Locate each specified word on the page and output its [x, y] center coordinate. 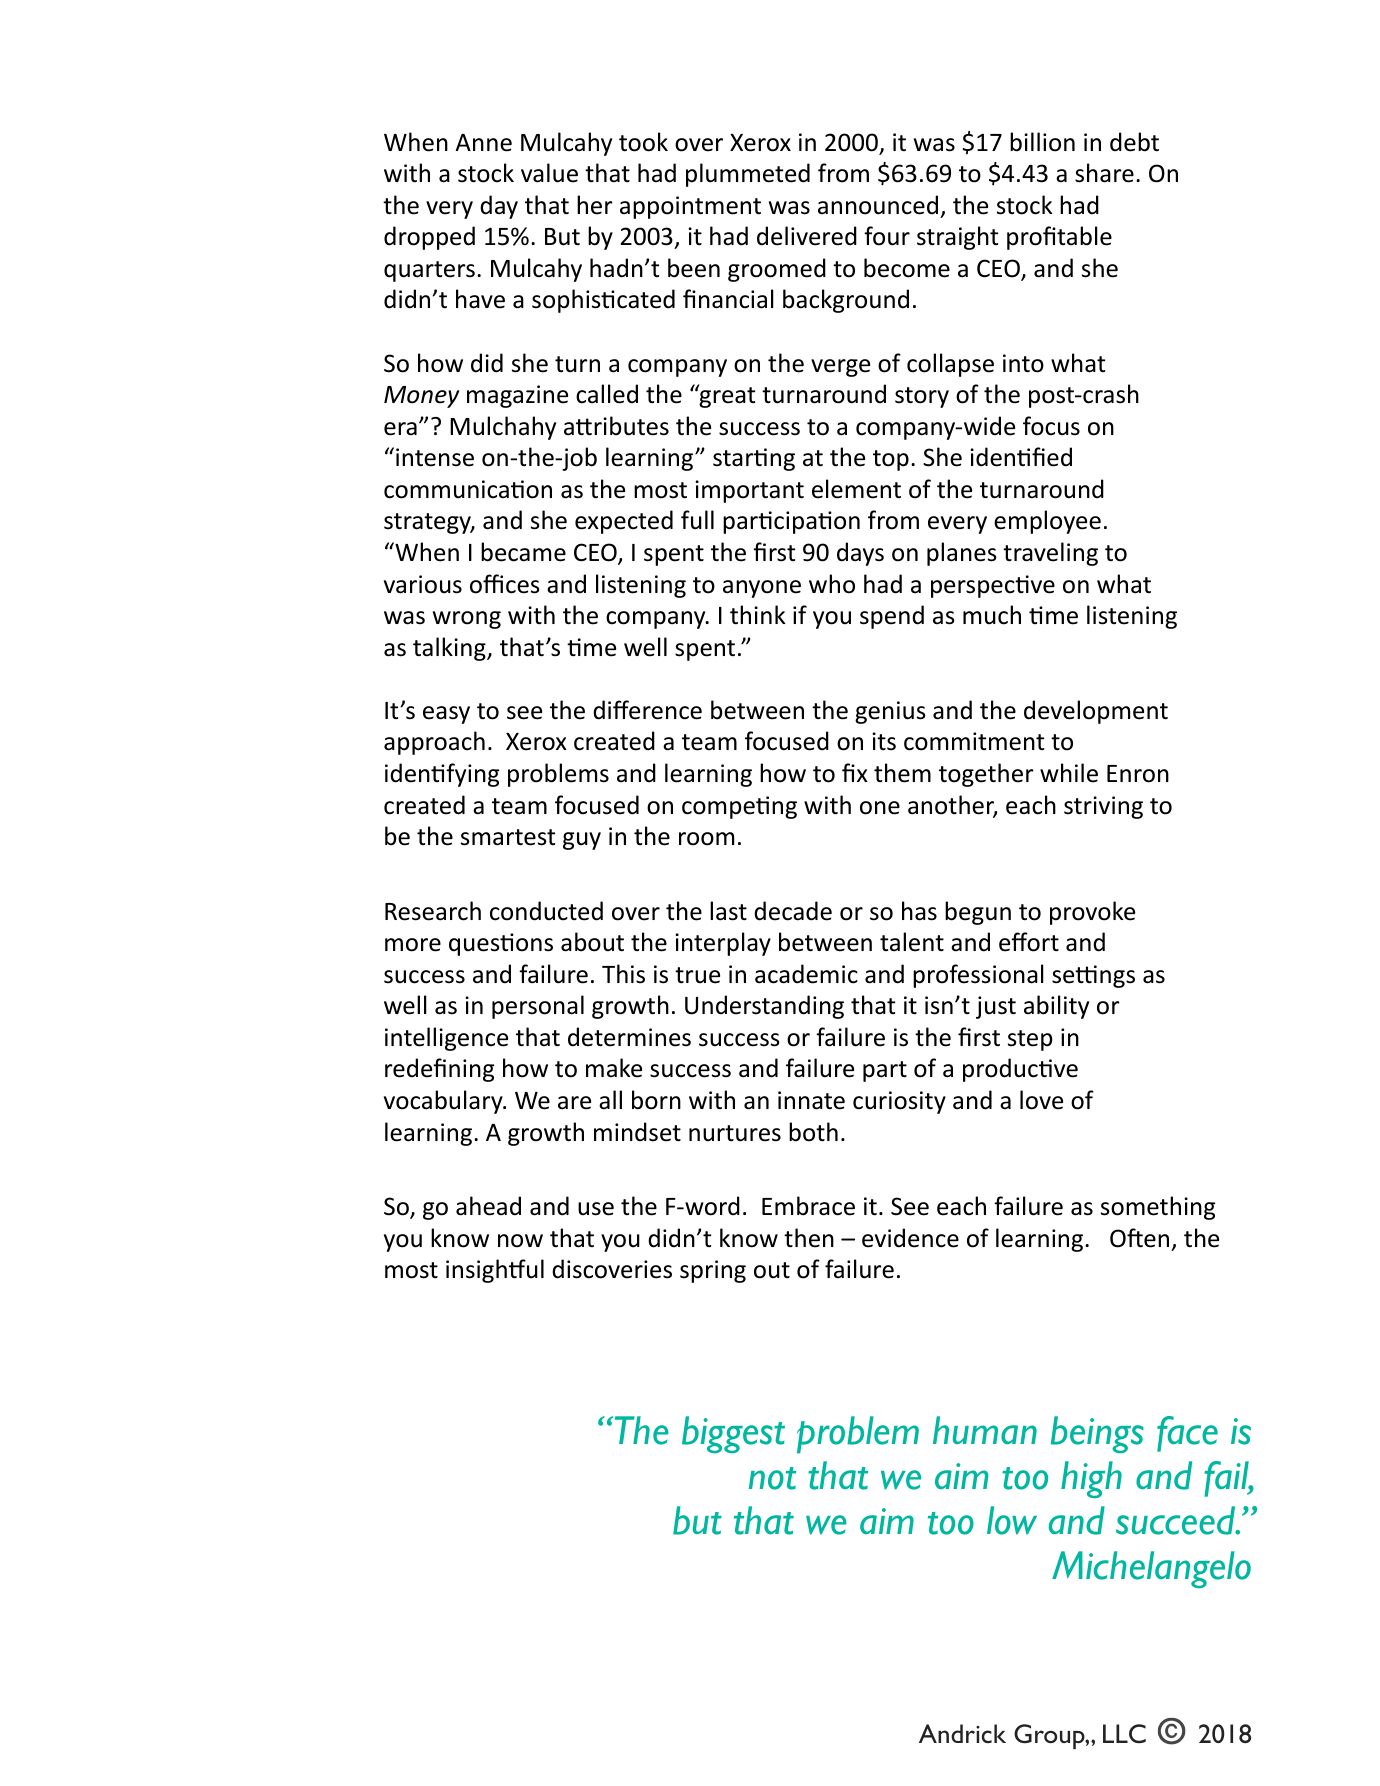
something [1158, 1208]
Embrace [808, 1206]
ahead [488, 1206]
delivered [807, 236]
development [1096, 712]
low [1012, 1520]
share [1104, 173]
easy [446, 715]
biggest [733, 1434]
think [757, 614]
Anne [483, 143]
